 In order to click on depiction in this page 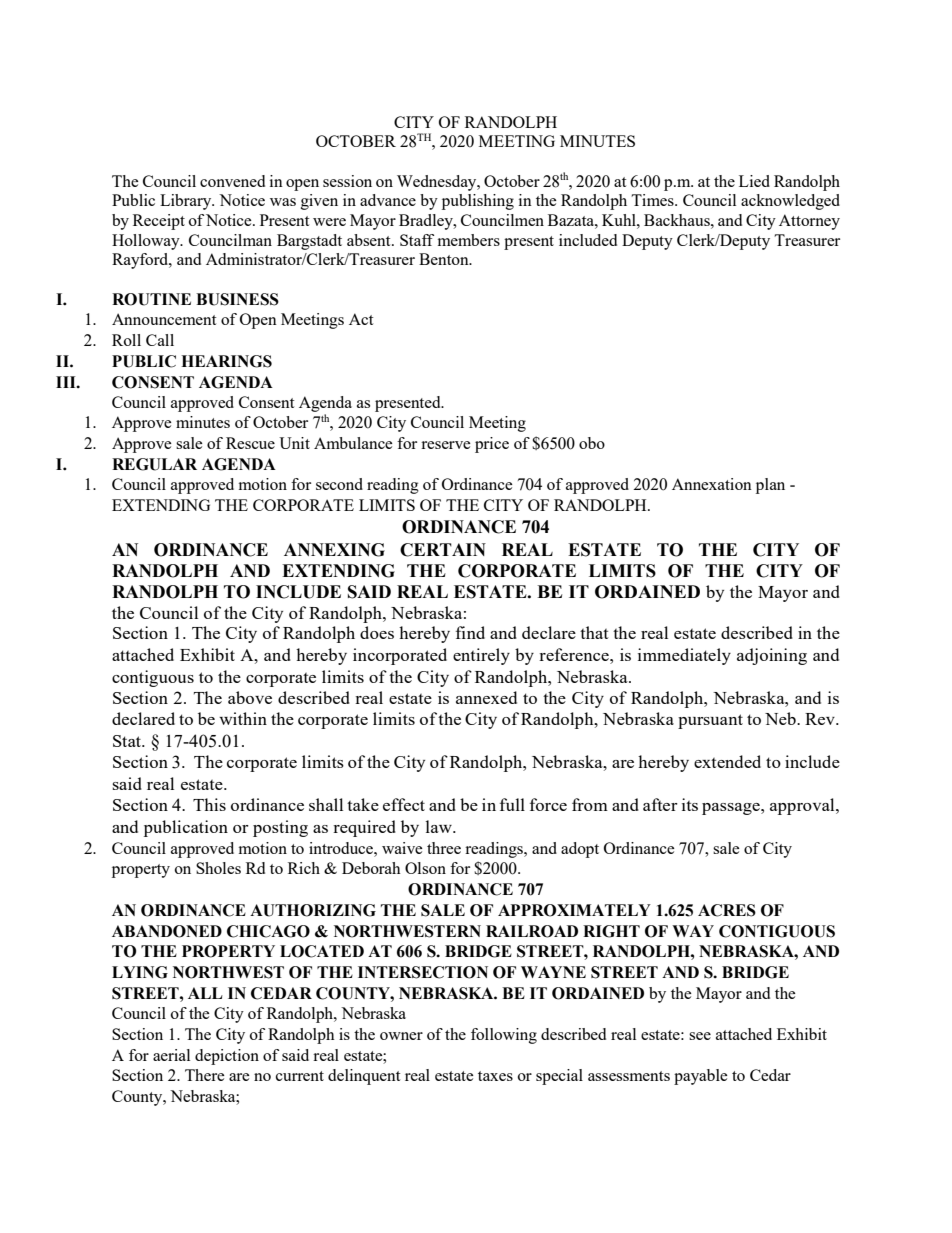, I will do `click(227, 1057)`.
